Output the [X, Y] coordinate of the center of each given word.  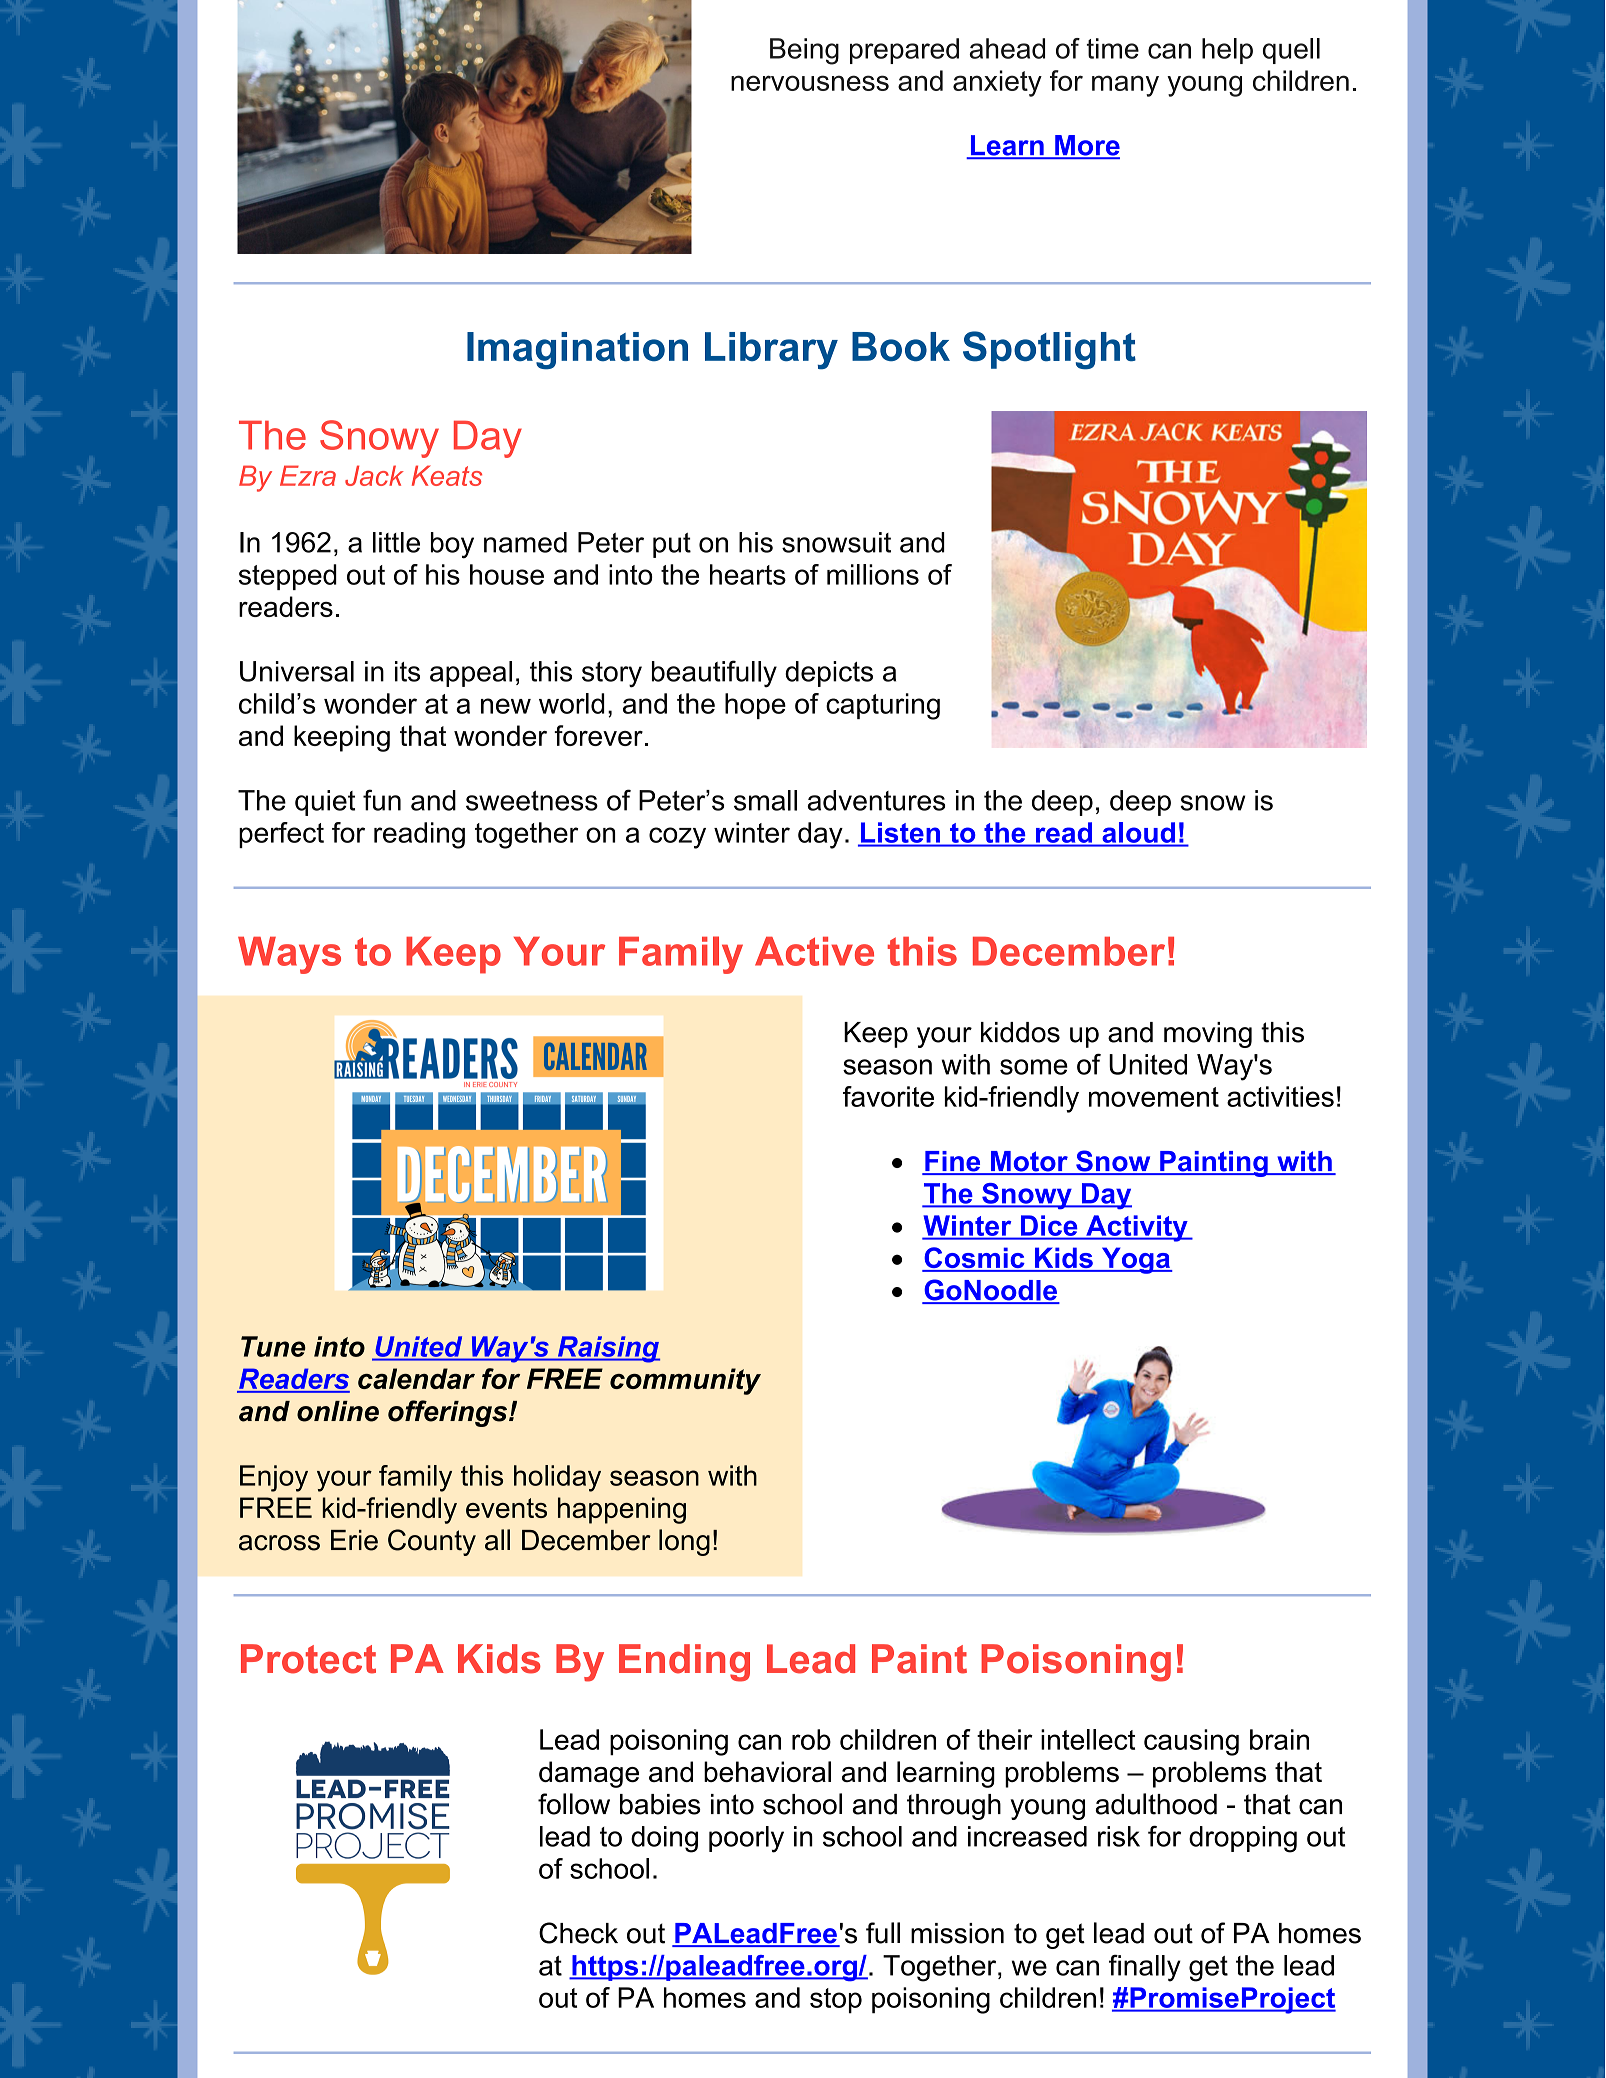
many [1125, 86]
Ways [289, 955]
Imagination [577, 351]
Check [578, 1933]
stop [836, 2001]
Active [814, 951]
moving [1208, 1035]
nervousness [810, 83]
